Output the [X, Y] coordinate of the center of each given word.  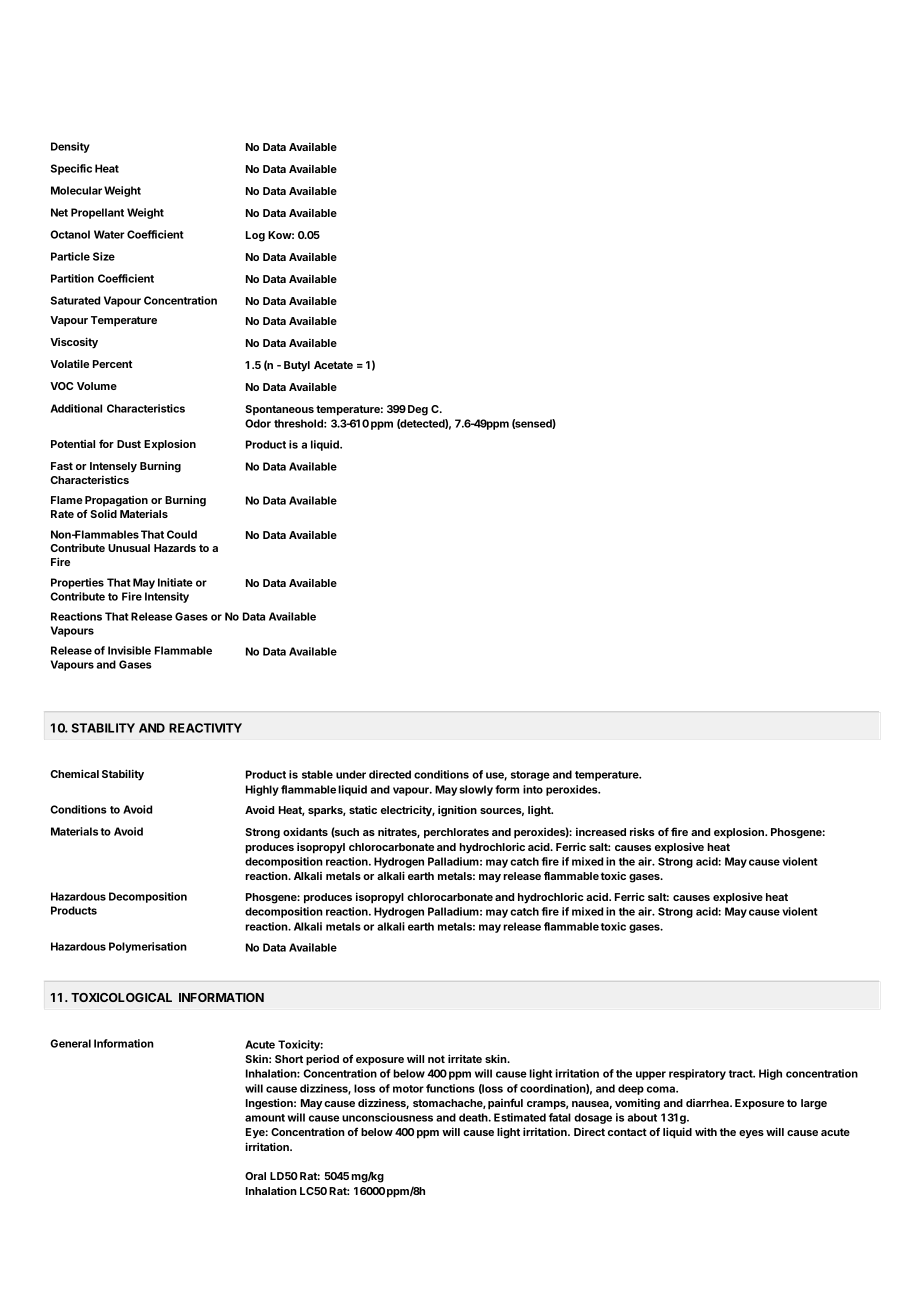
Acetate [333, 365]
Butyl [297, 366]
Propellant [97, 213]
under [351, 774]
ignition [457, 811]
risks [642, 832]
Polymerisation [148, 947]
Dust [129, 444]
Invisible [129, 650]
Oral [255, 1176]
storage [530, 776]
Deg [418, 410]
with [706, 1131]
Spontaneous [280, 410]
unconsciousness [387, 1117]
